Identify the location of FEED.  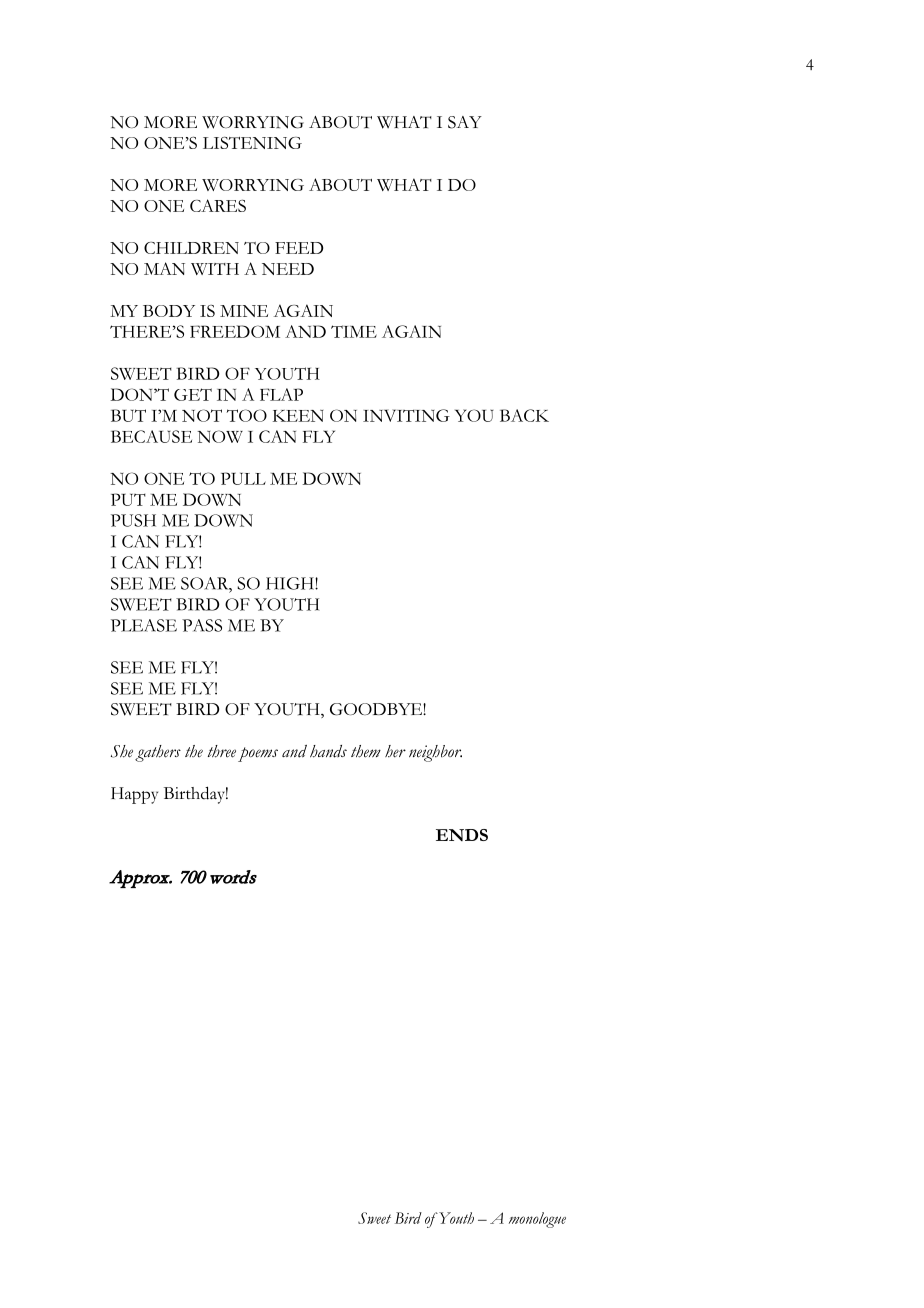
(299, 248).
